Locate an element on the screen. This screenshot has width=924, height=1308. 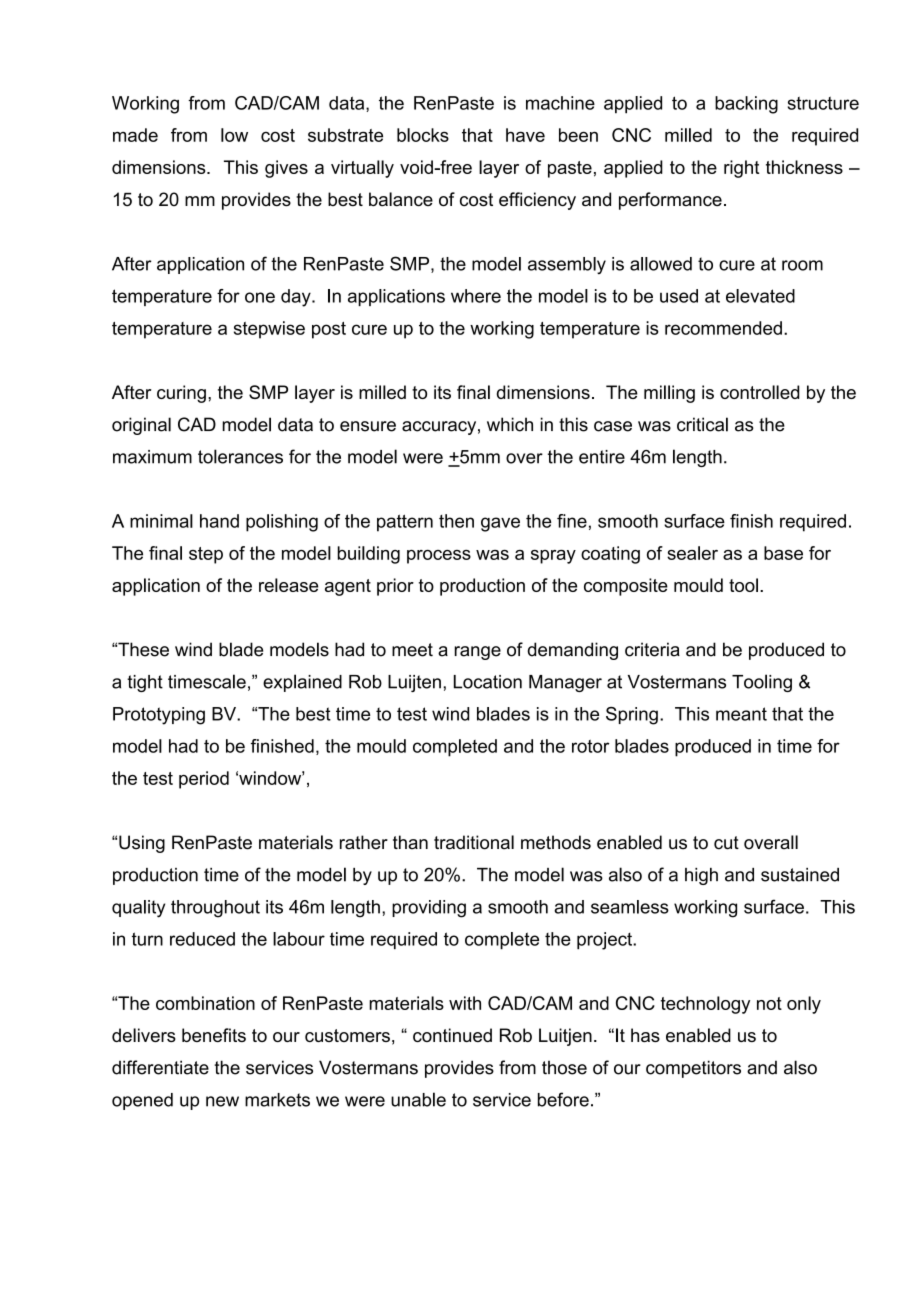
backing is located at coordinates (746, 105).
